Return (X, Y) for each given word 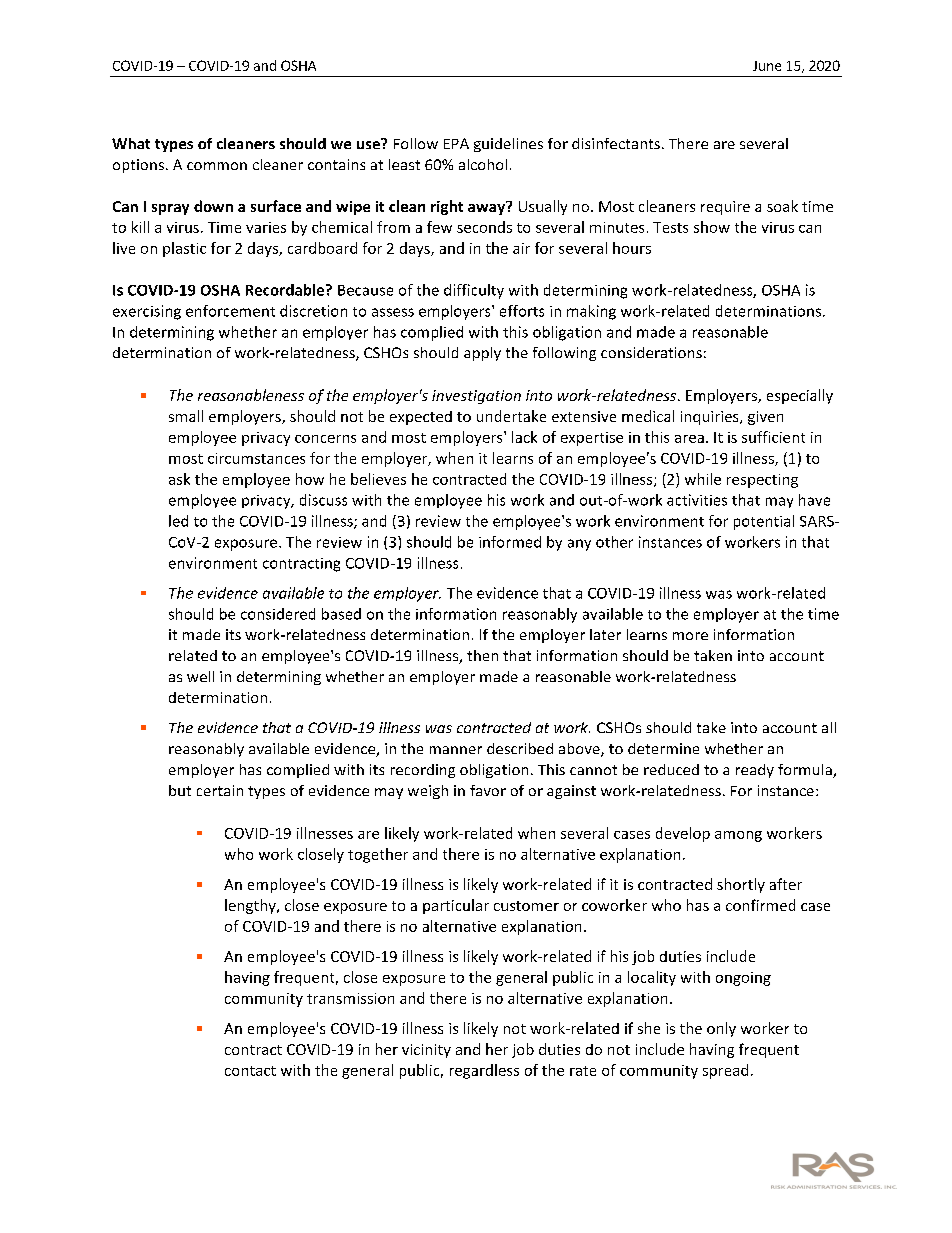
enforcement (230, 311)
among (738, 836)
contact (250, 1071)
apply (482, 354)
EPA (456, 143)
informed (510, 542)
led (178, 521)
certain (220, 790)
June (767, 66)
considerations (651, 352)
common (217, 166)
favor (488, 790)
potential (764, 522)
